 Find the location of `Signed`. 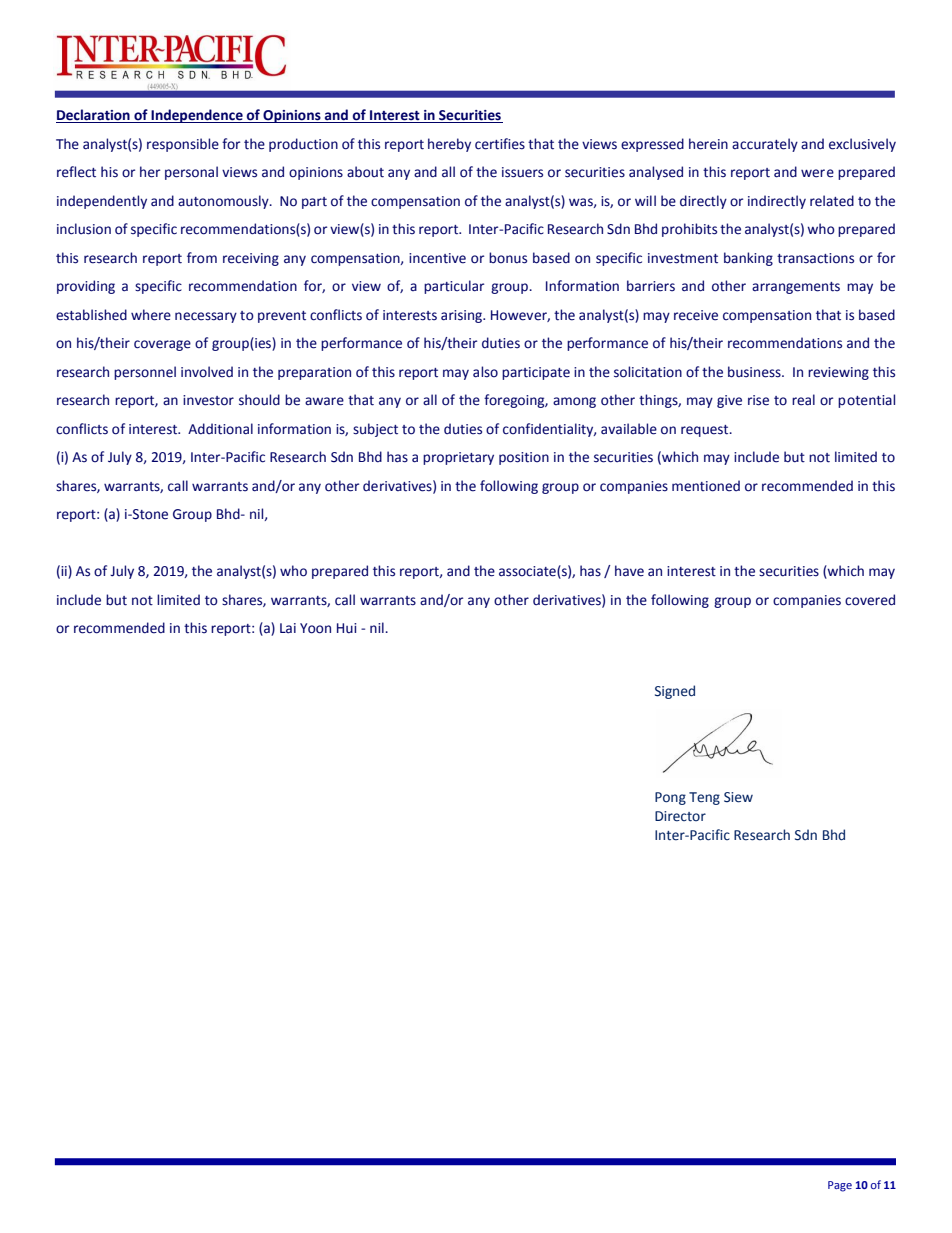

Signed is located at coordinates (675, 692).
